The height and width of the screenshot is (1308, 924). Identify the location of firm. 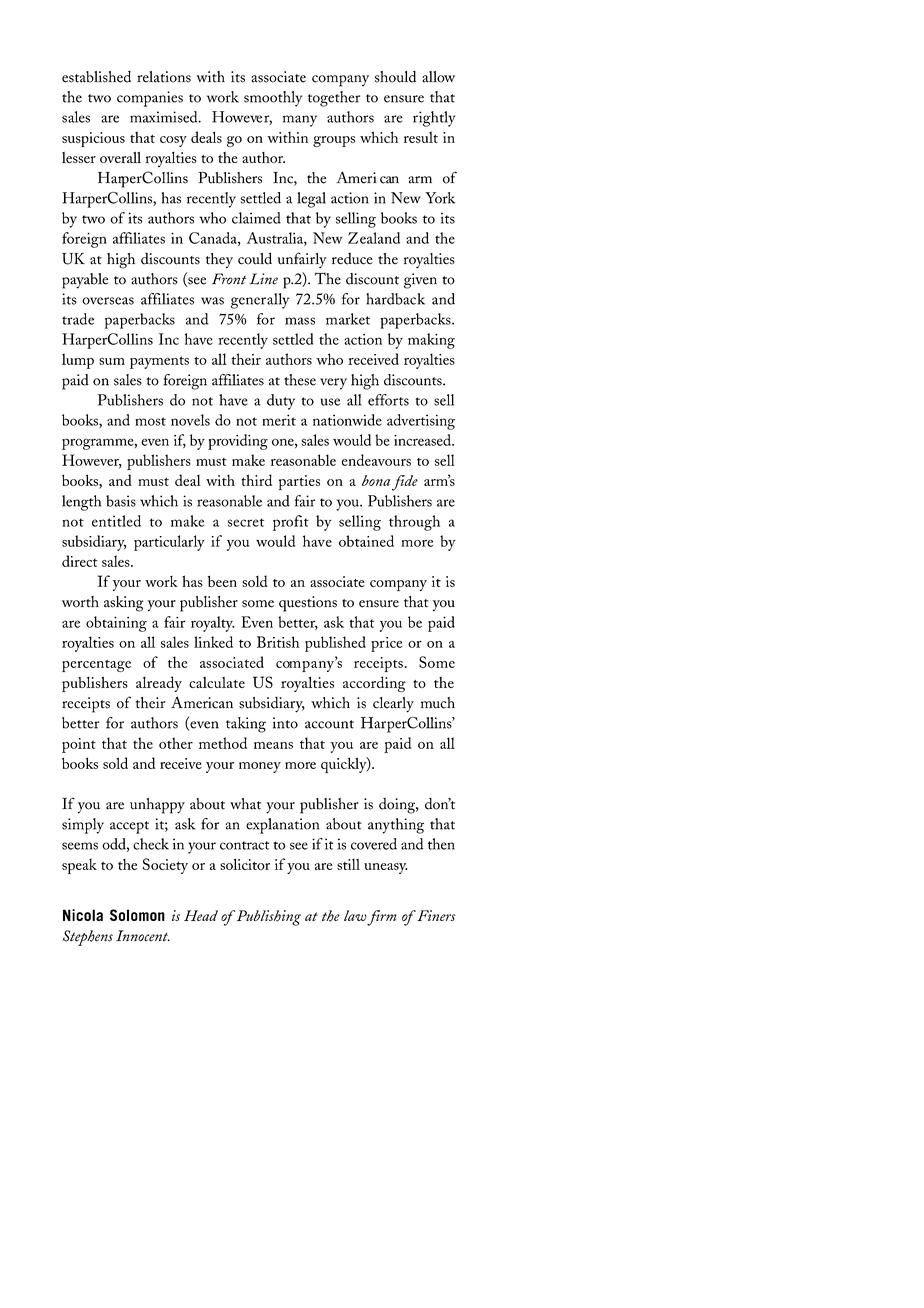
(381, 918).
